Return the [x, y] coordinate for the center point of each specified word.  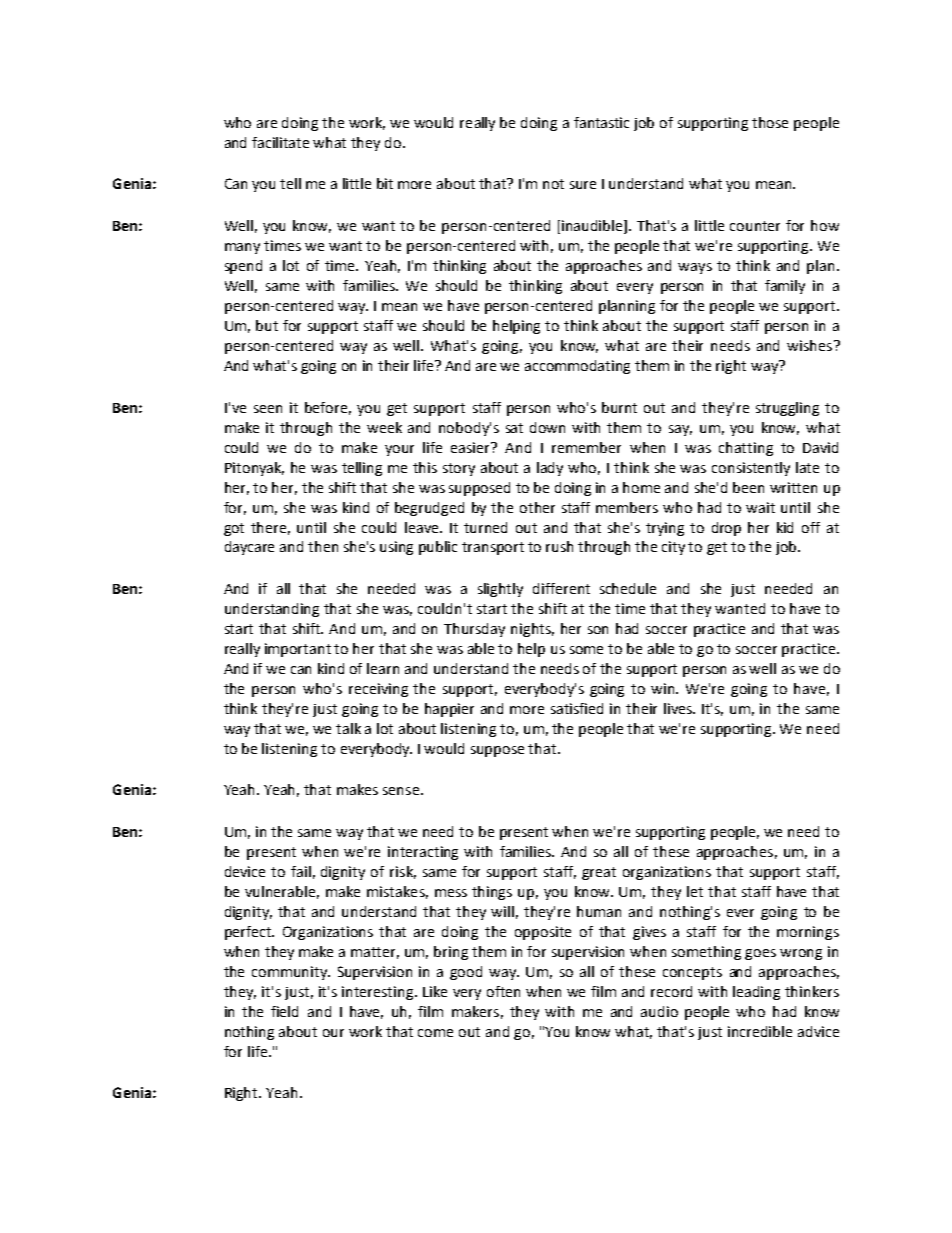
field [284, 1011]
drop [726, 529]
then [323, 546]
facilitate [280, 142]
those [770, 122]
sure [583, 185]
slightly [500, 590]
